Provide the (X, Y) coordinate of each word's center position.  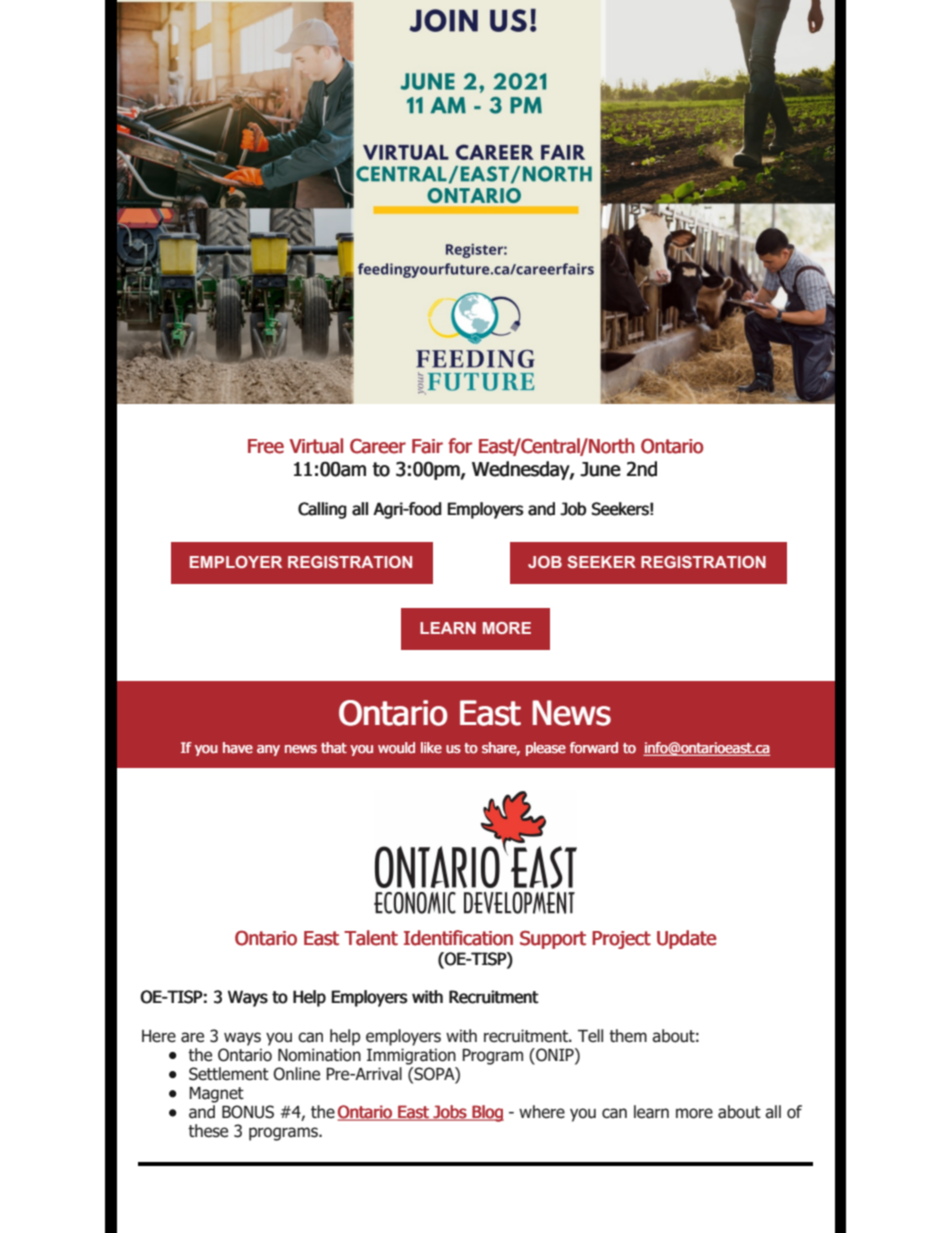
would (396, 748)
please (546, 749)
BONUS (248, 1112)
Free (266, 446)
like (431, 748)
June (600, 469)
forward (594, 748)
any (268, 750)
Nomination (319, 1055)
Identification (458, 938)
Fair (427, 446)
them (628, 1036)
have (238, 748)
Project (621, 940)
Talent (371, 938)
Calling (322, 510)
